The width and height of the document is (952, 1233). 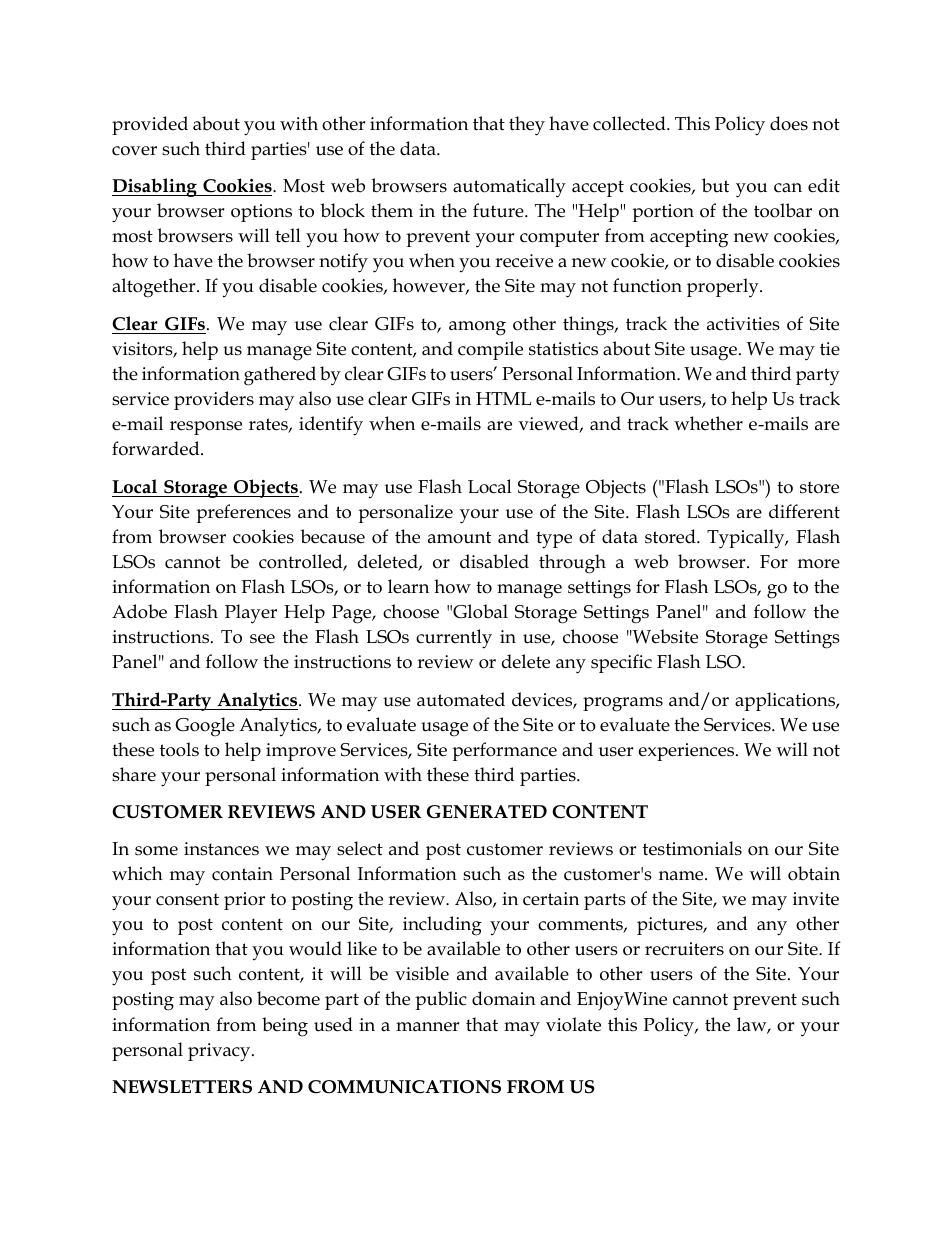 I want to click on but, so click(x=715, y=185).
